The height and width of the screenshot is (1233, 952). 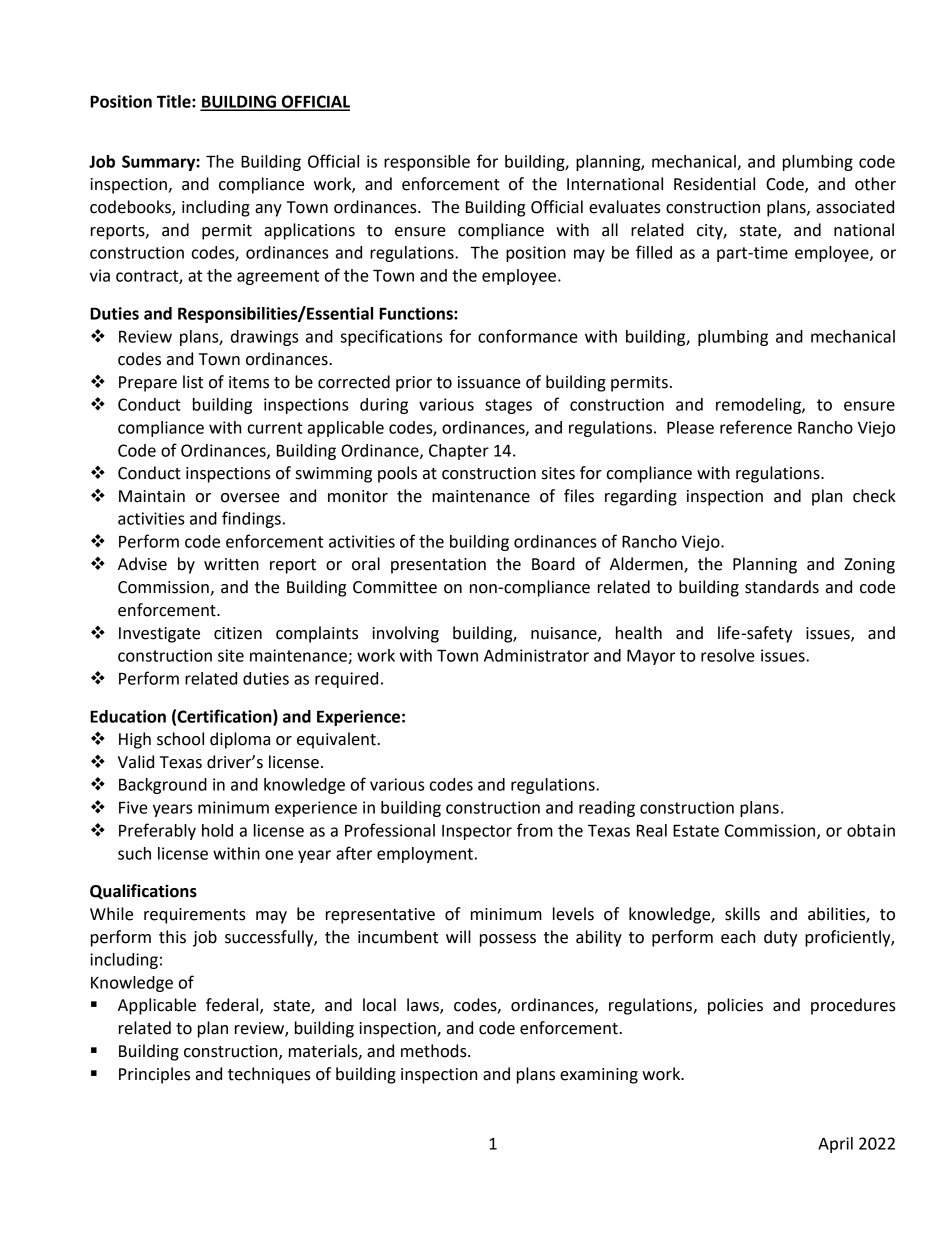 What do you see at coordinates (427, 163) in the screenshot?
I see `responsible` at bounding box center [427, 163].
